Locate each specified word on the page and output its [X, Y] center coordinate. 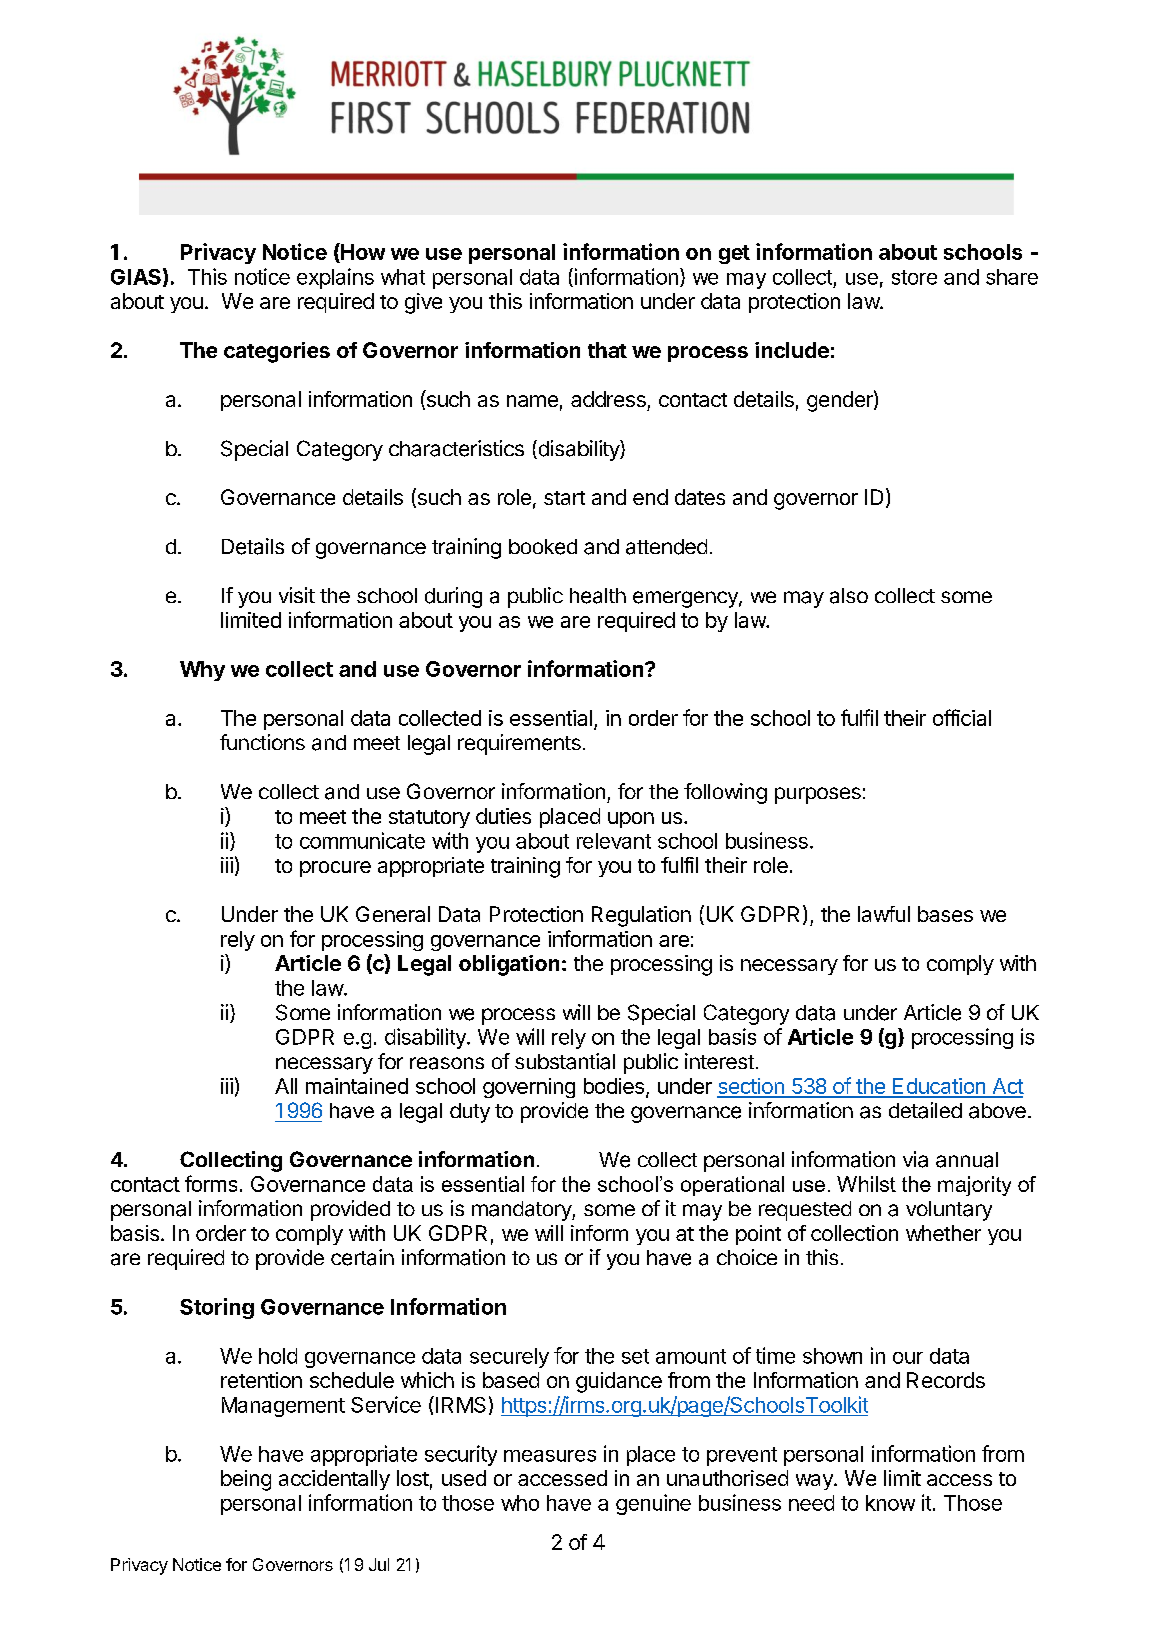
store [914, 277]
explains [335, 278]
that [607, 350]
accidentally [334, 1480]
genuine [653, 1504]
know [890, 1503]
